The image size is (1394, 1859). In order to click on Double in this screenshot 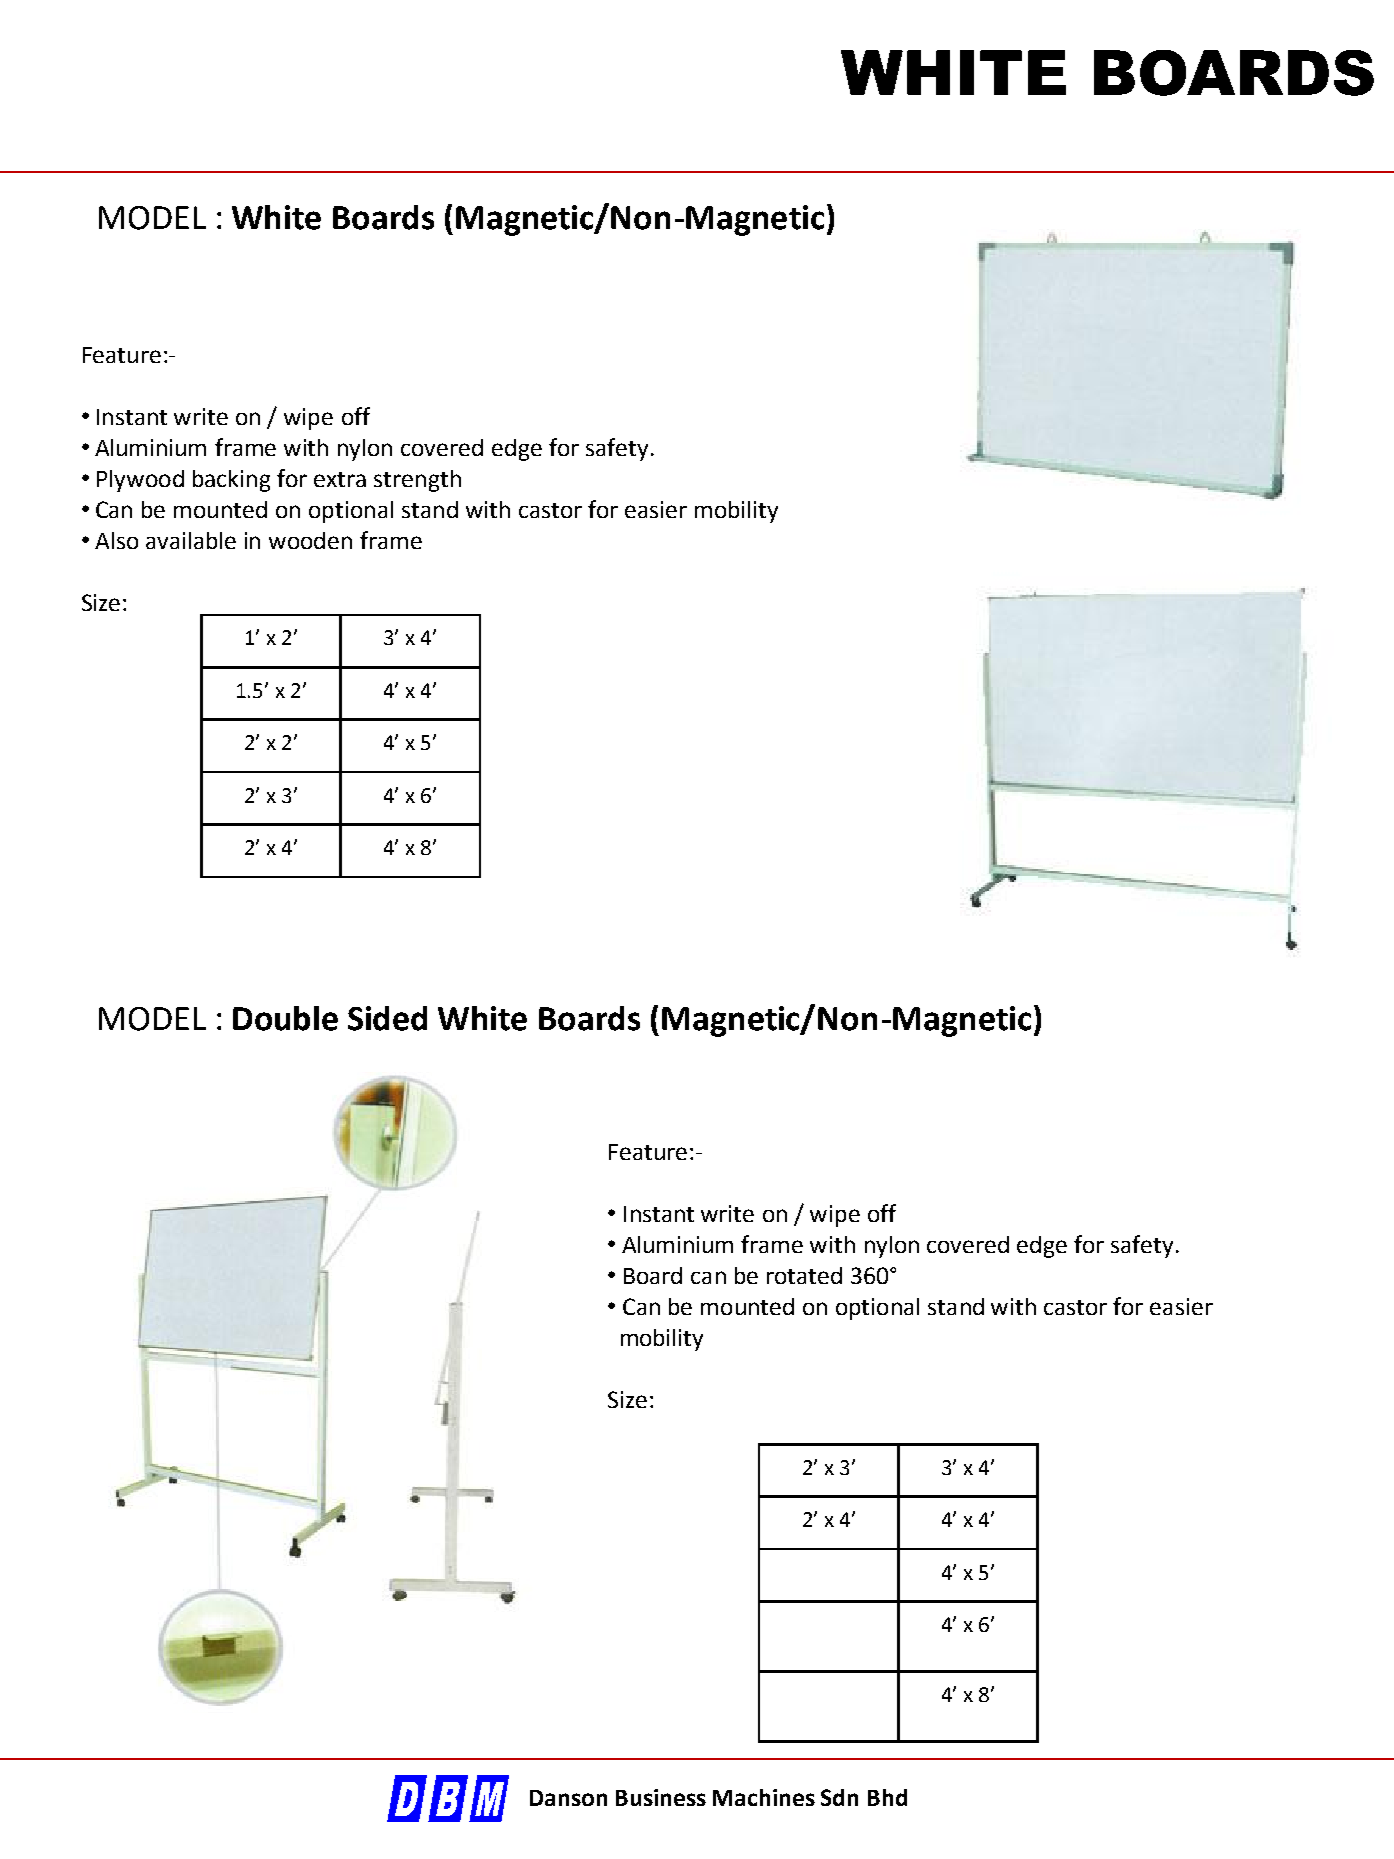, I will do `click(285, 1018)`.
